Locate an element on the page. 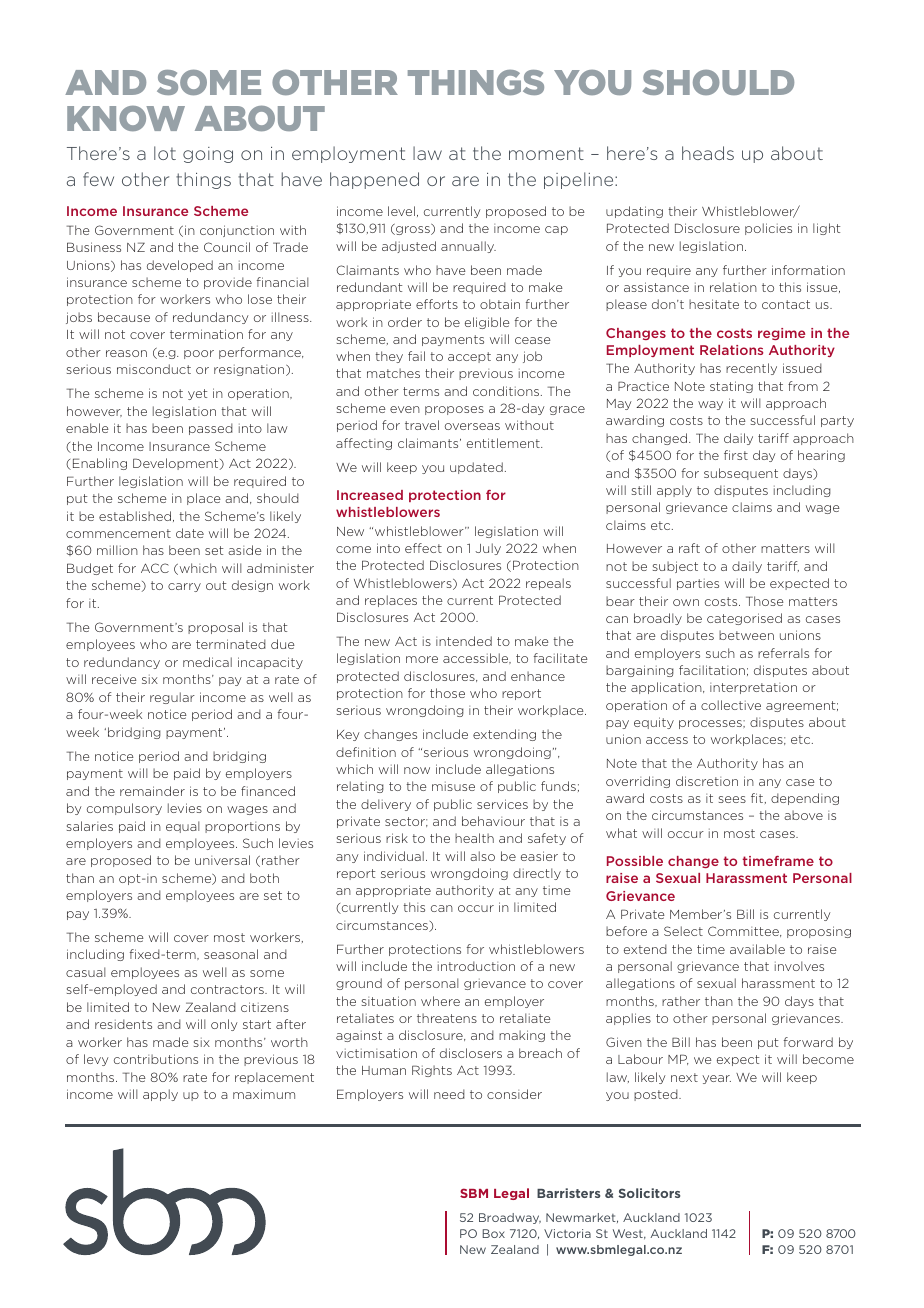 This document has width=924, height=1308. contractors is located at coordinates (228, 989).
